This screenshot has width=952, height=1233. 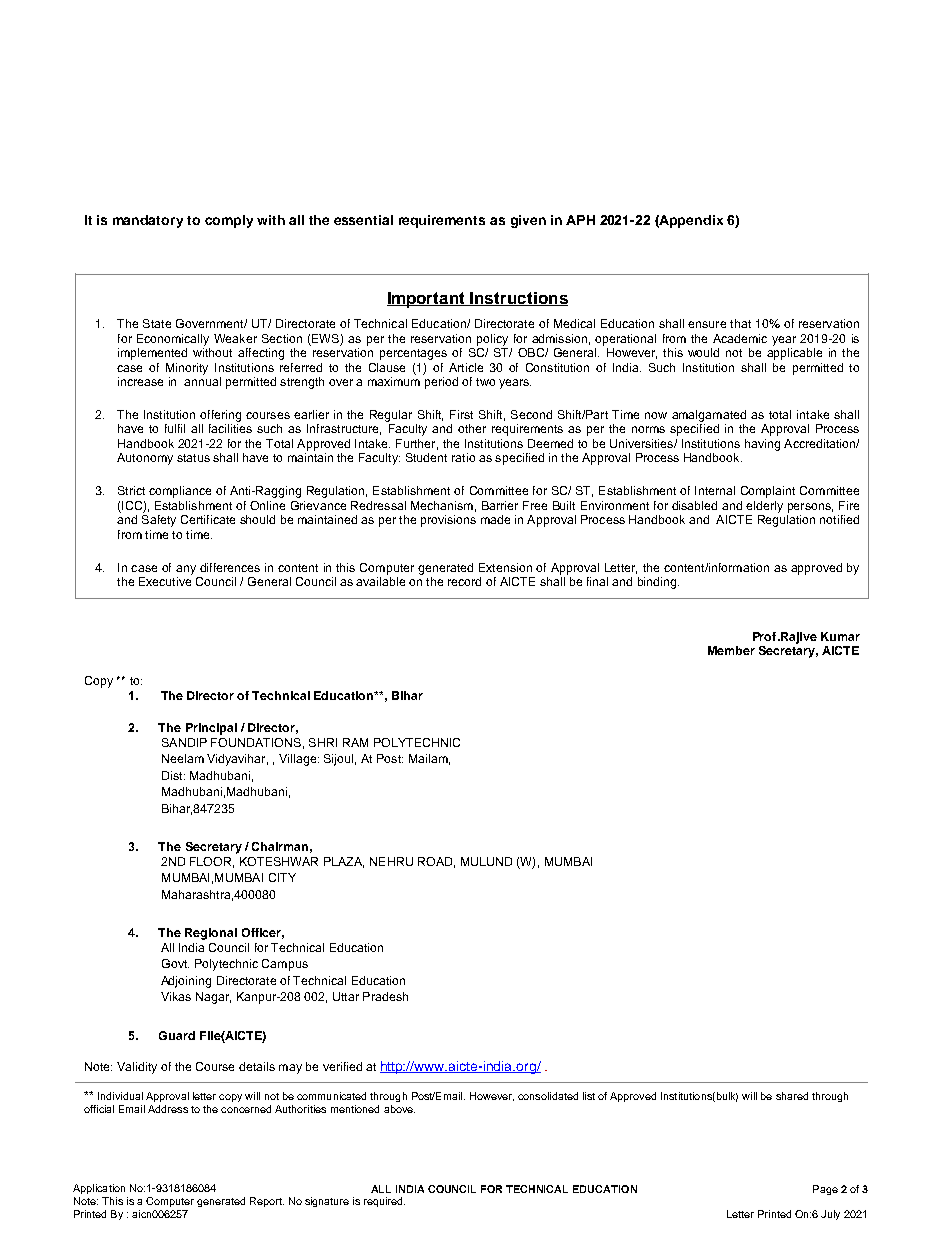 I want to click on that, so click(x=740, y=323).
